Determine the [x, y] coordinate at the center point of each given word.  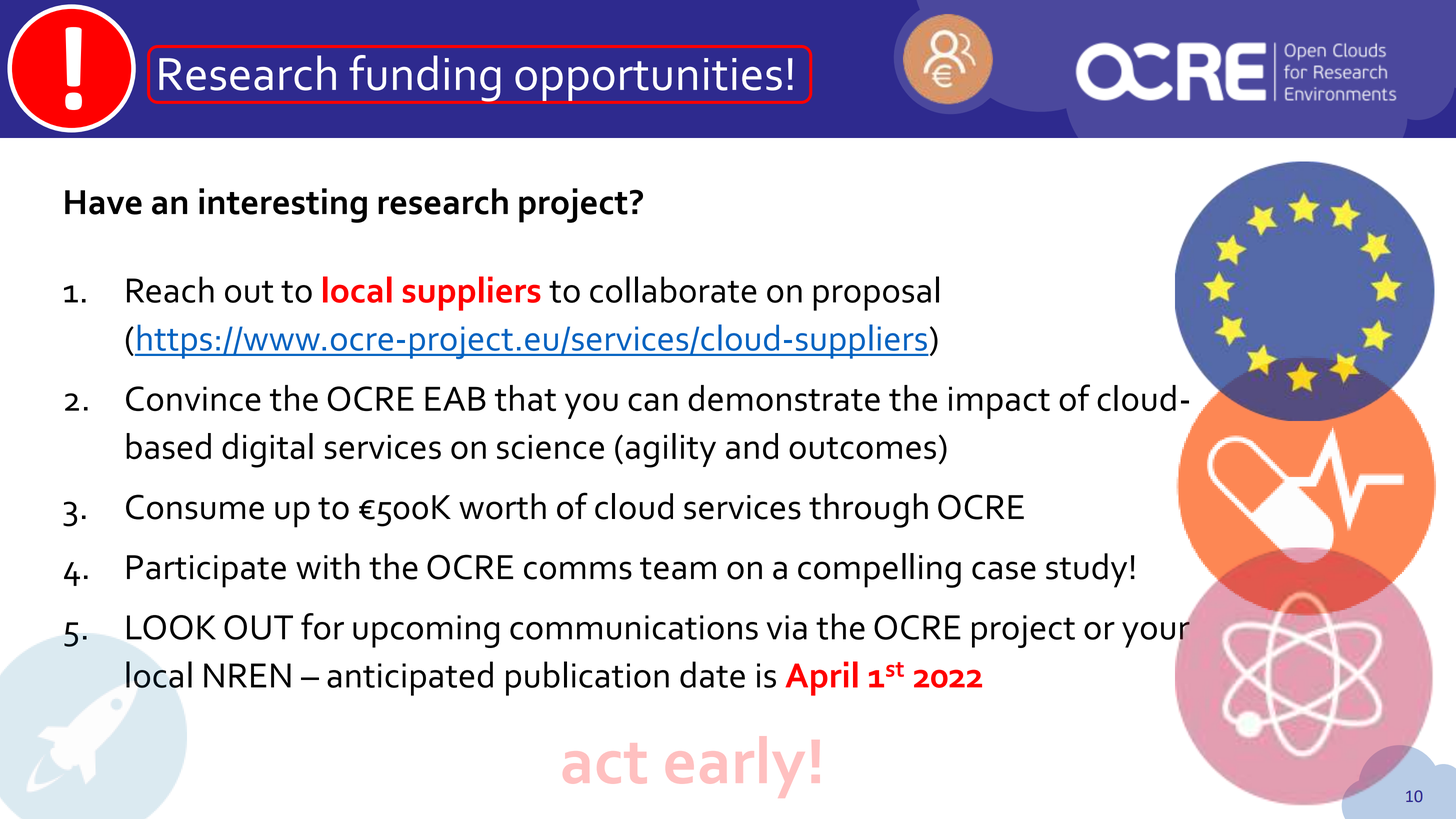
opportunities [648, 79]
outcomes [862, 448]
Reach [170, 289]
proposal [876, 293]
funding [425, 78]
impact [999, 402]
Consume [195, 507]
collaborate [673, 289]
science [550, 447]
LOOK [171, 627]
